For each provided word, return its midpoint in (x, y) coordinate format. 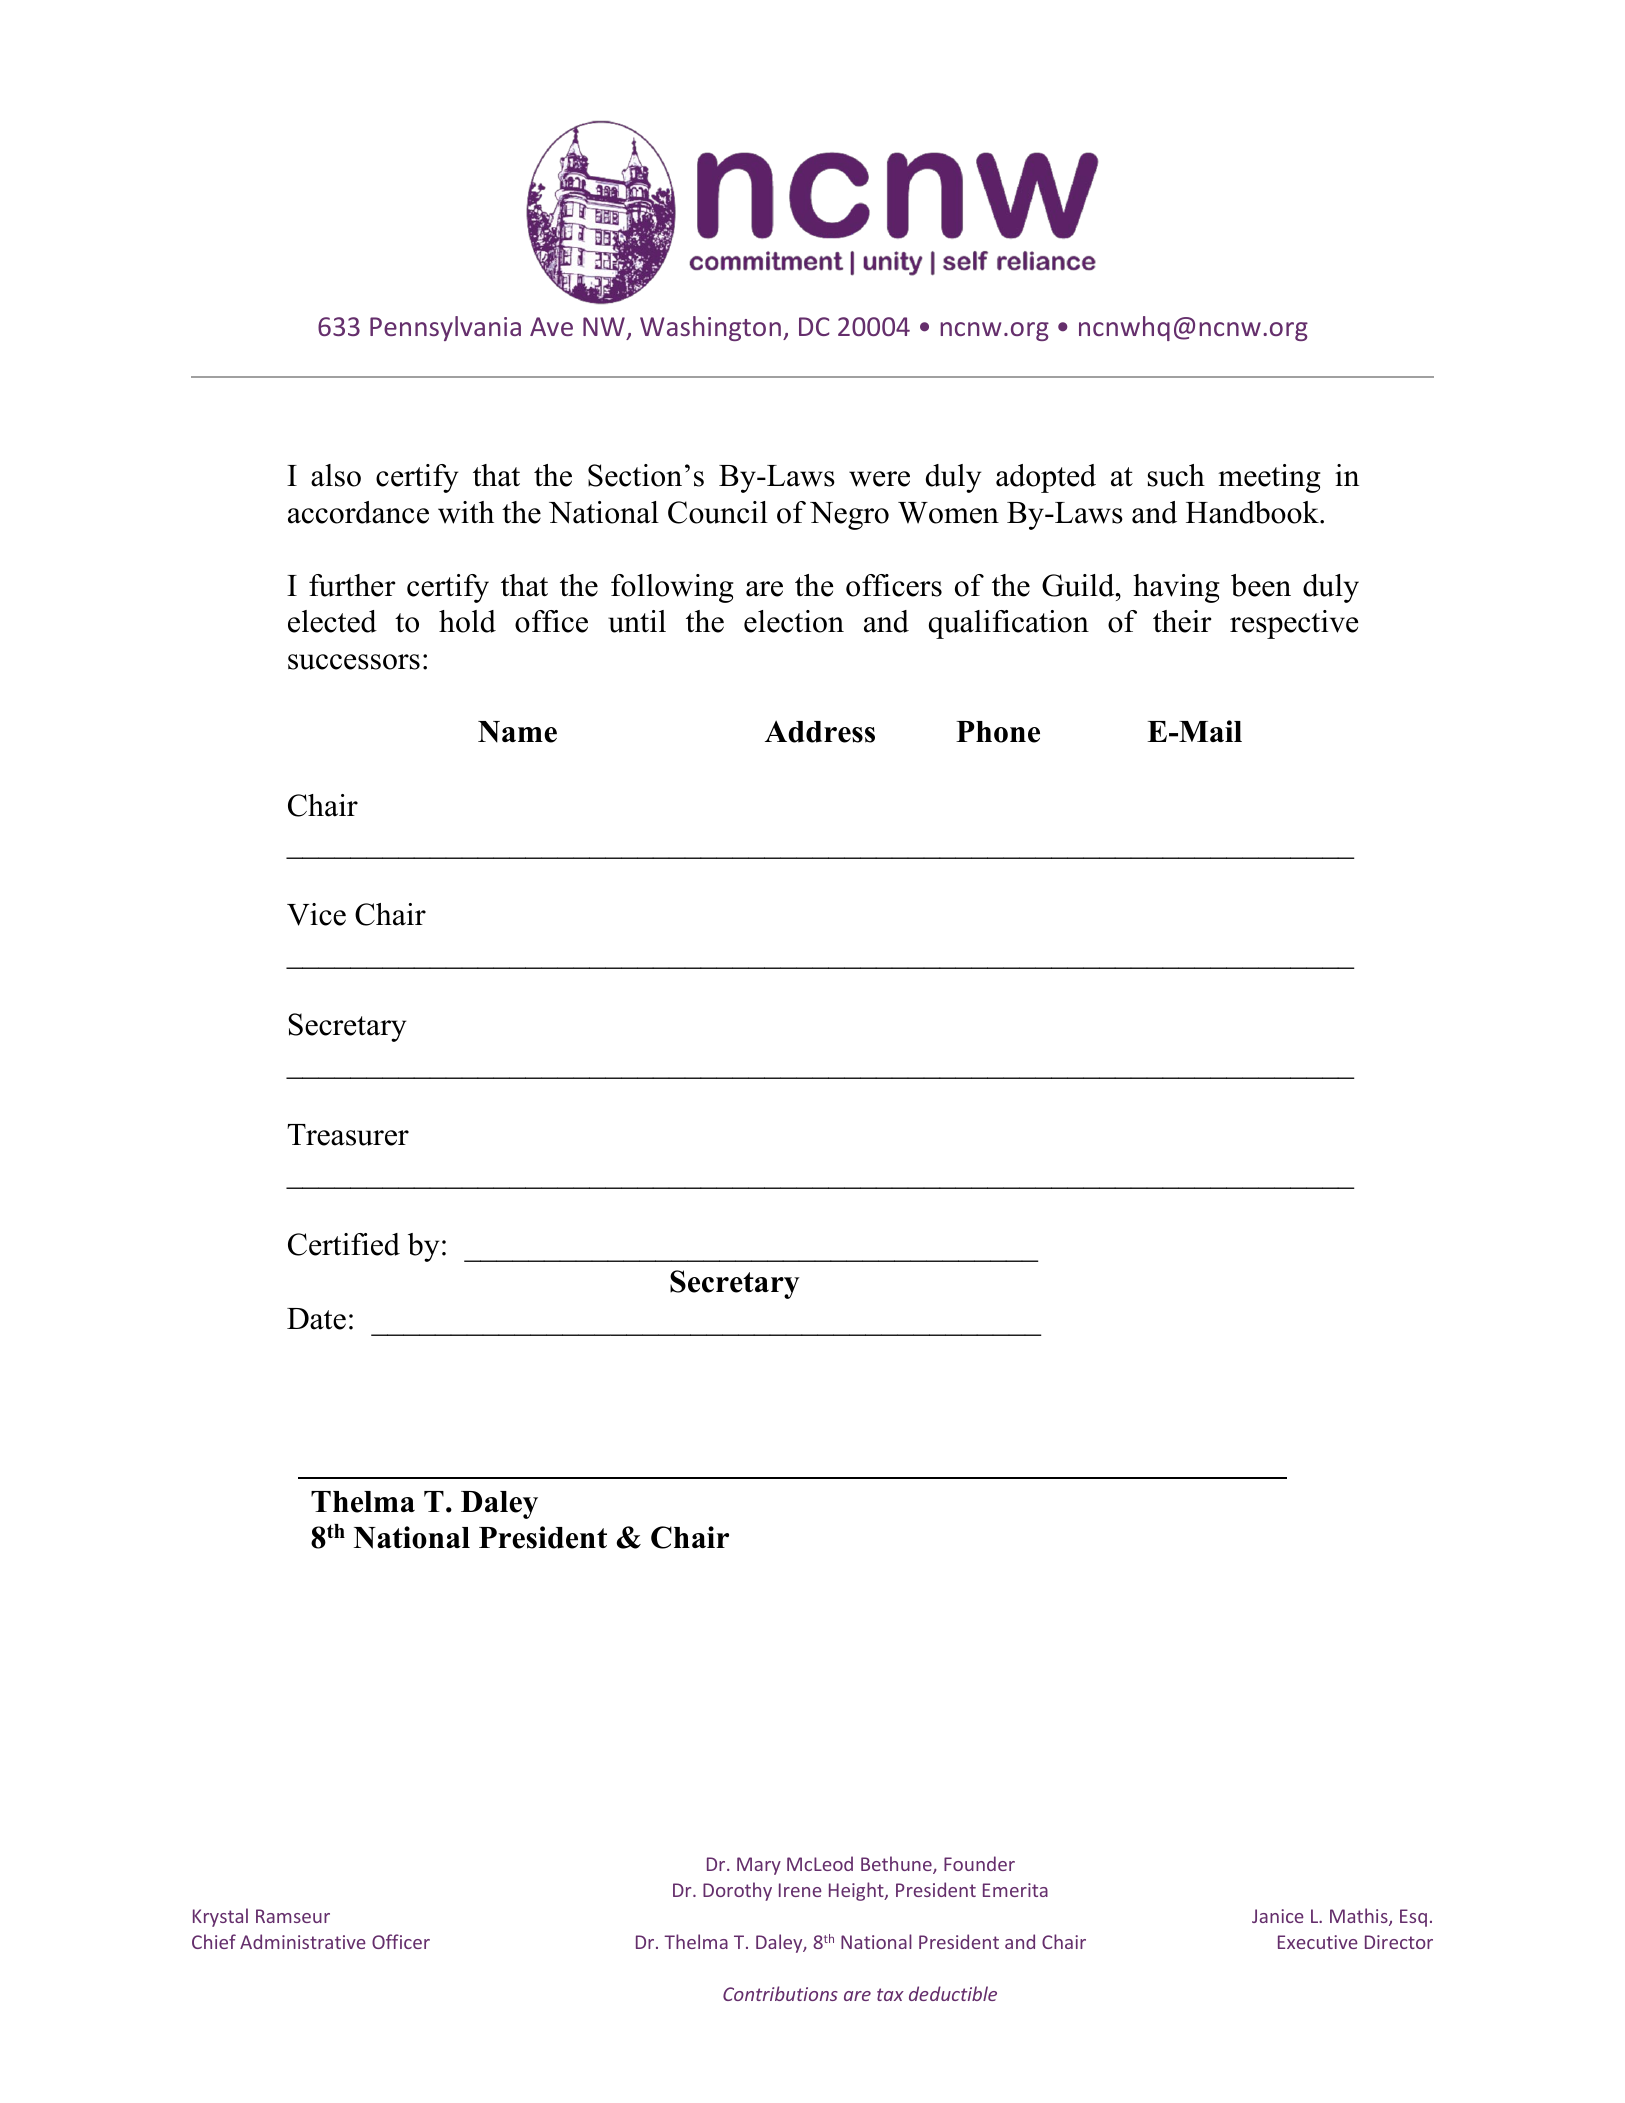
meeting (1269, 478)
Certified (344, 1244)
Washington (710, 328)
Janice (1278, 1916)
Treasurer (348, 1135)
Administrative (303, 1941)
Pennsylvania (445, 328)
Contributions (780, 1993)
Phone (998, 732)
